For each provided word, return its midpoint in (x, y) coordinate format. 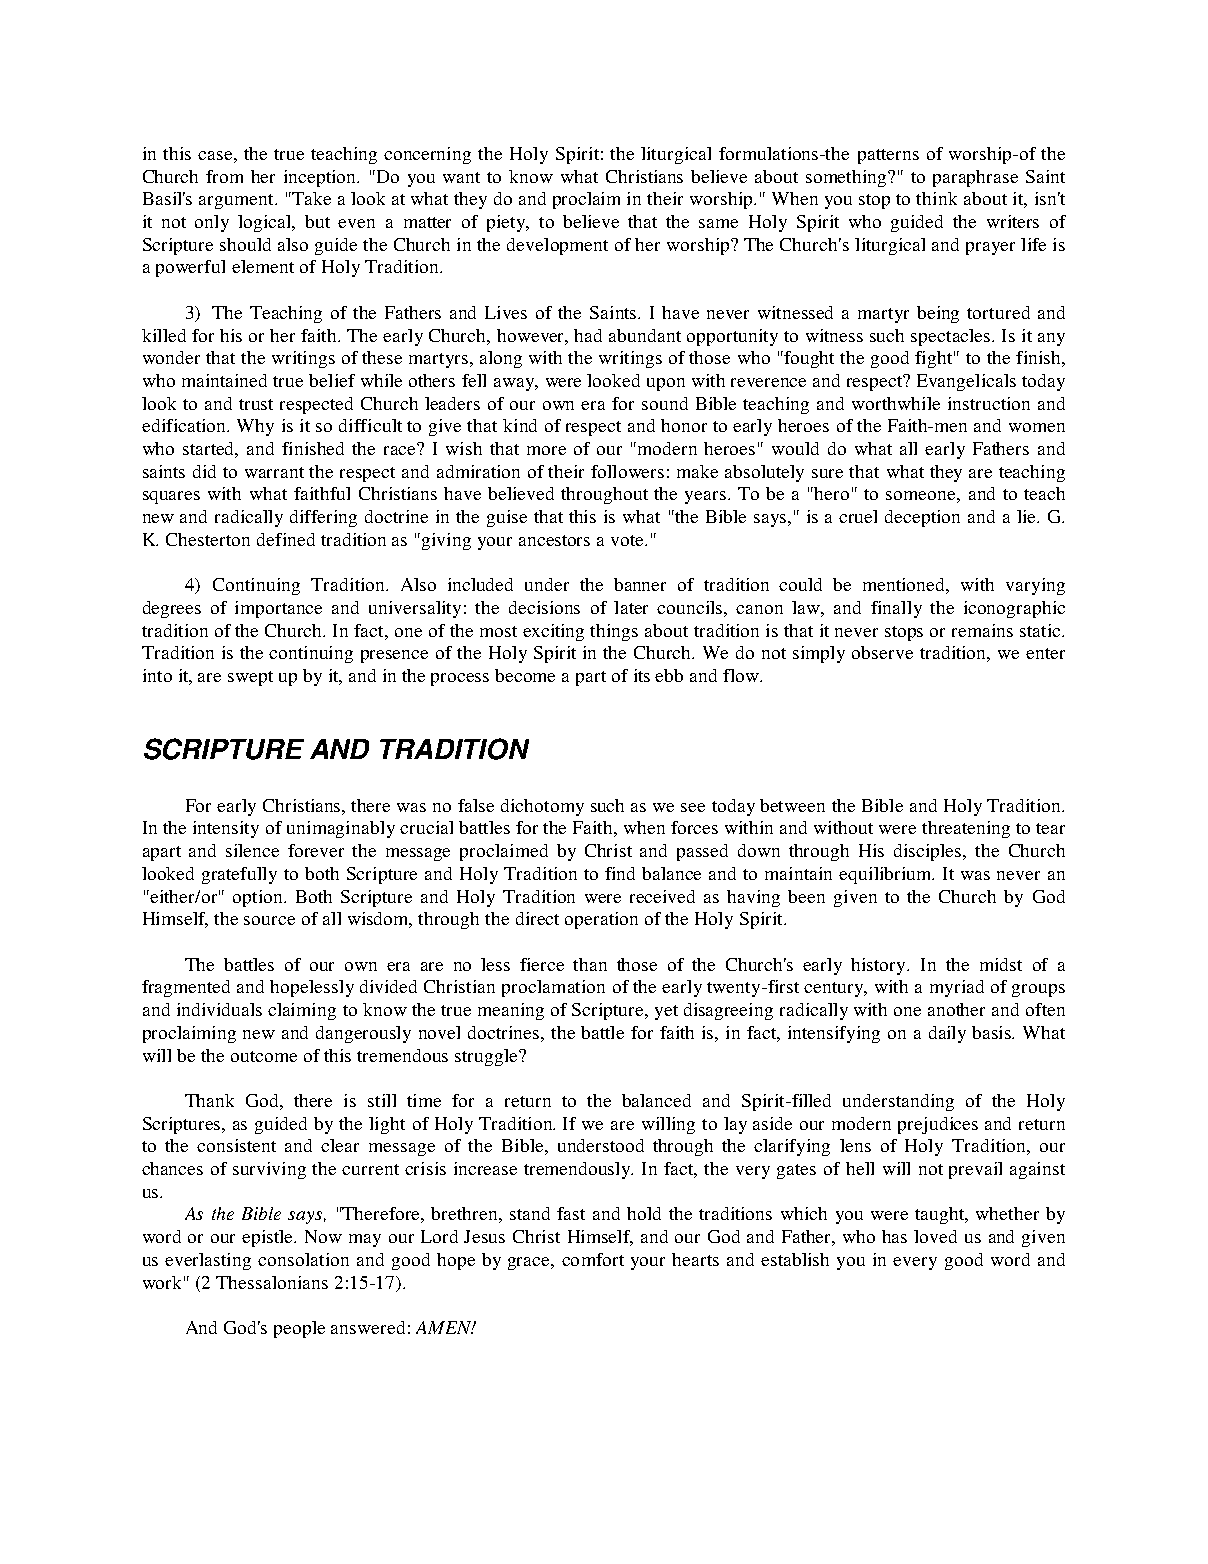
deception (922, 518)
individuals (219, 1009)
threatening (966, 829)
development (557, 246)
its (642, 675)
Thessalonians (272, 1282)
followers (627, 471)
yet (666, 1012)
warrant (274, 472)
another (956, 1009)
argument (237, 201)
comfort (593, 1259)
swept (250, 678)
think (936, 198)
